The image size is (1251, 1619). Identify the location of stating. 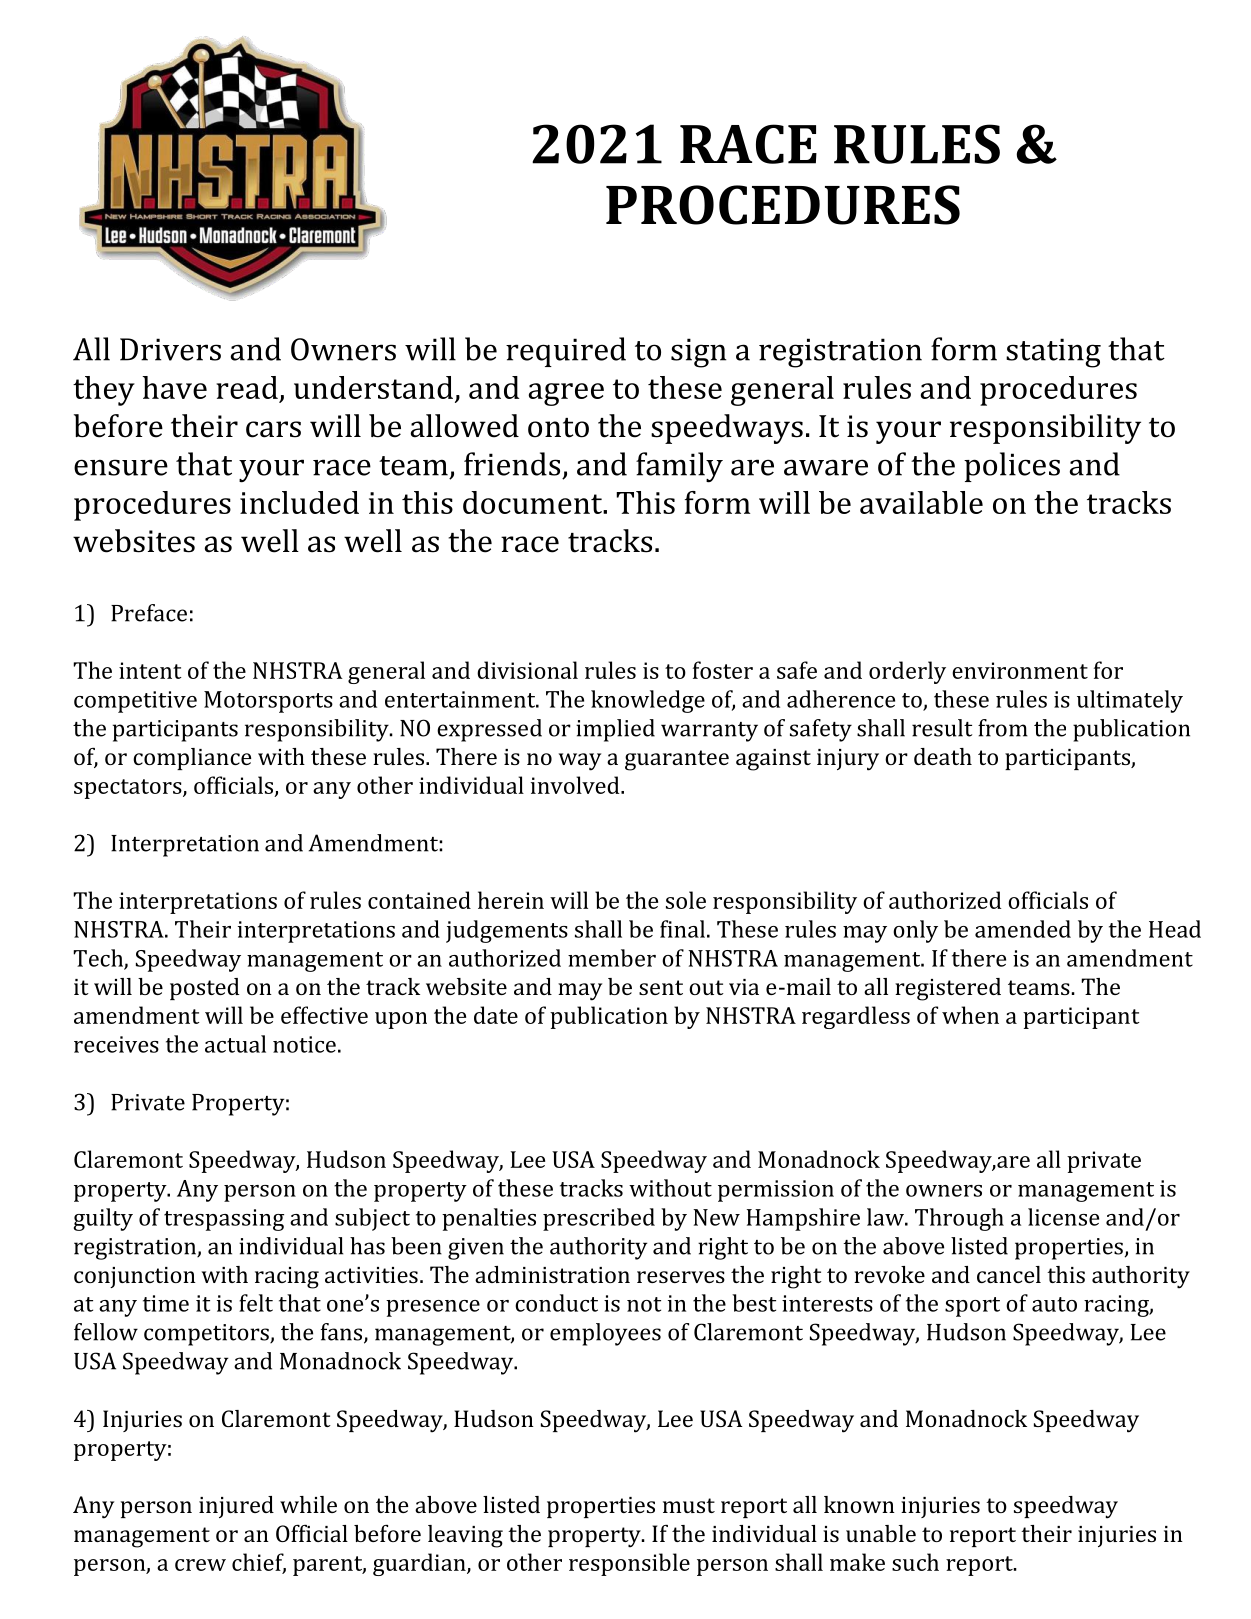
(1053, 353).
